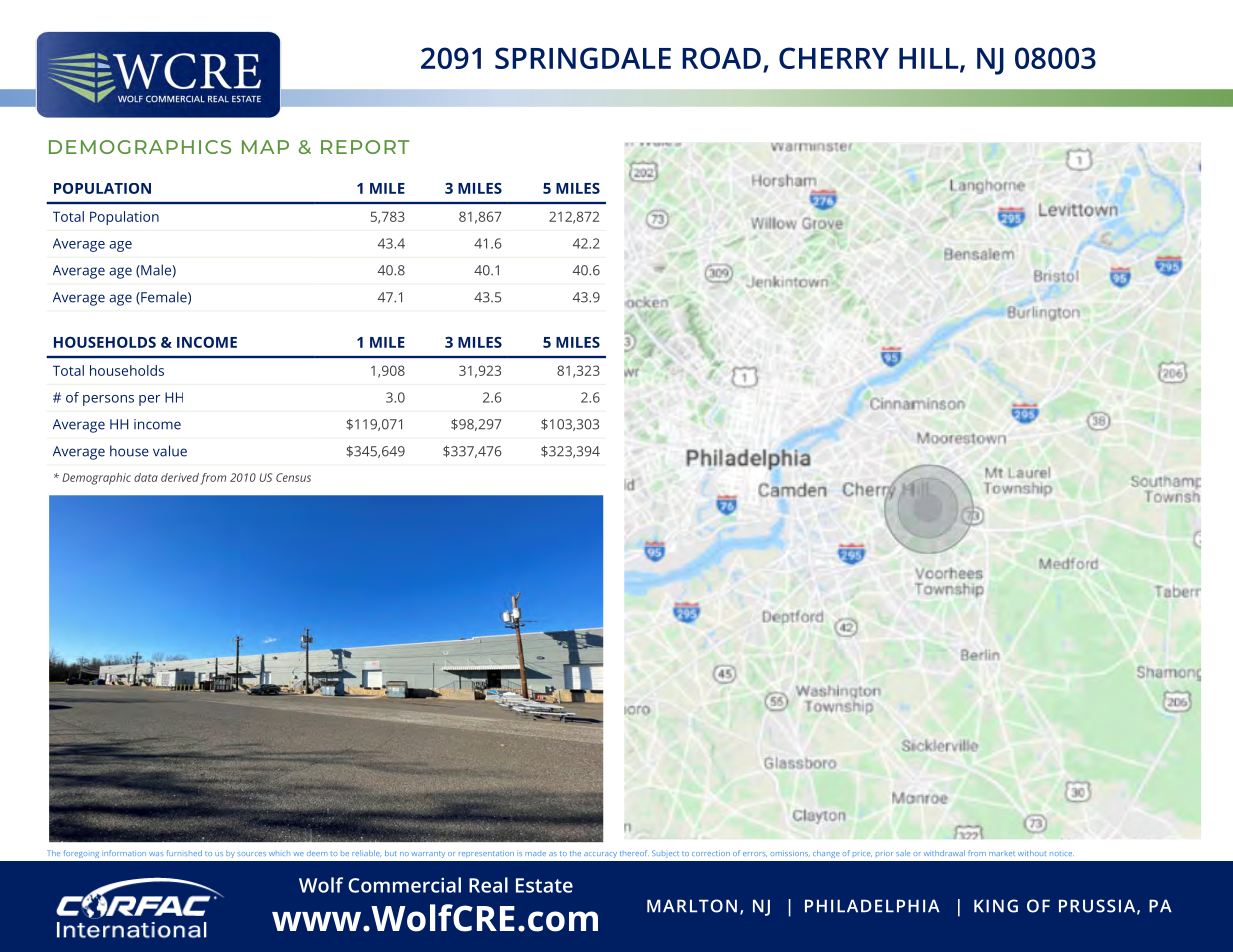 The image size is (1233, 952). I want to click on Census, so click(293, 477).
